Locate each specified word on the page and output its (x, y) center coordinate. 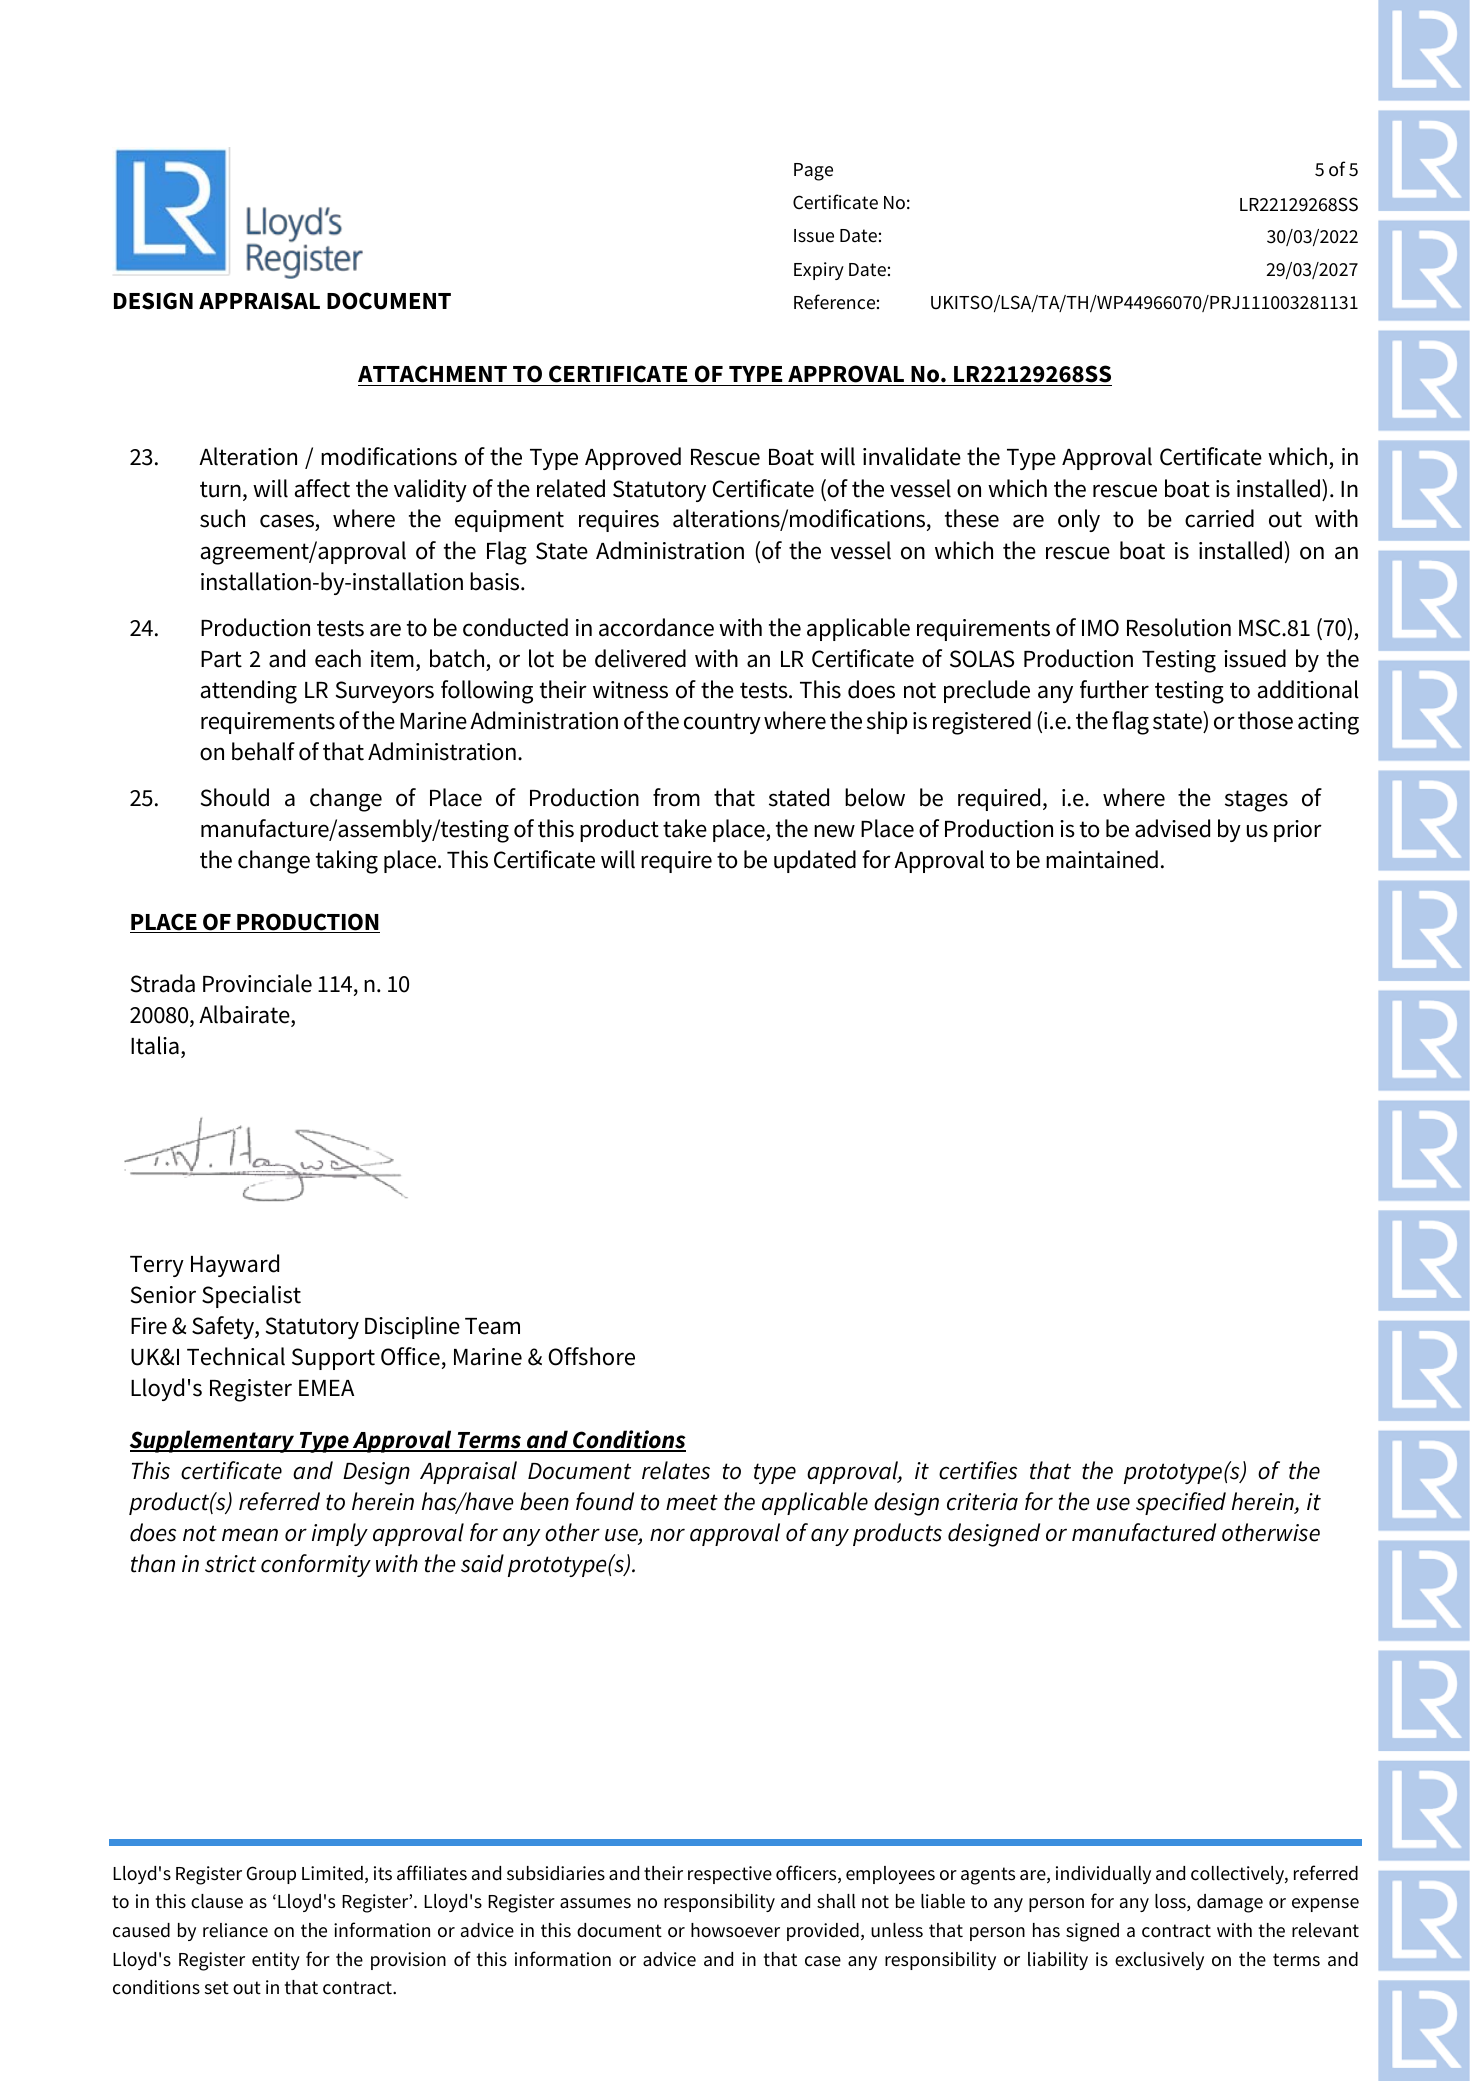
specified (1181, 1503)
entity (276, 1961)
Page (813, 172)
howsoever (735, 1930)
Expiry (819, 271)
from (676, 797)
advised (1172, 828)
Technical (236, 1356)
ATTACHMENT (434, 375)
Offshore (591, 1356)
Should (235, 797)
